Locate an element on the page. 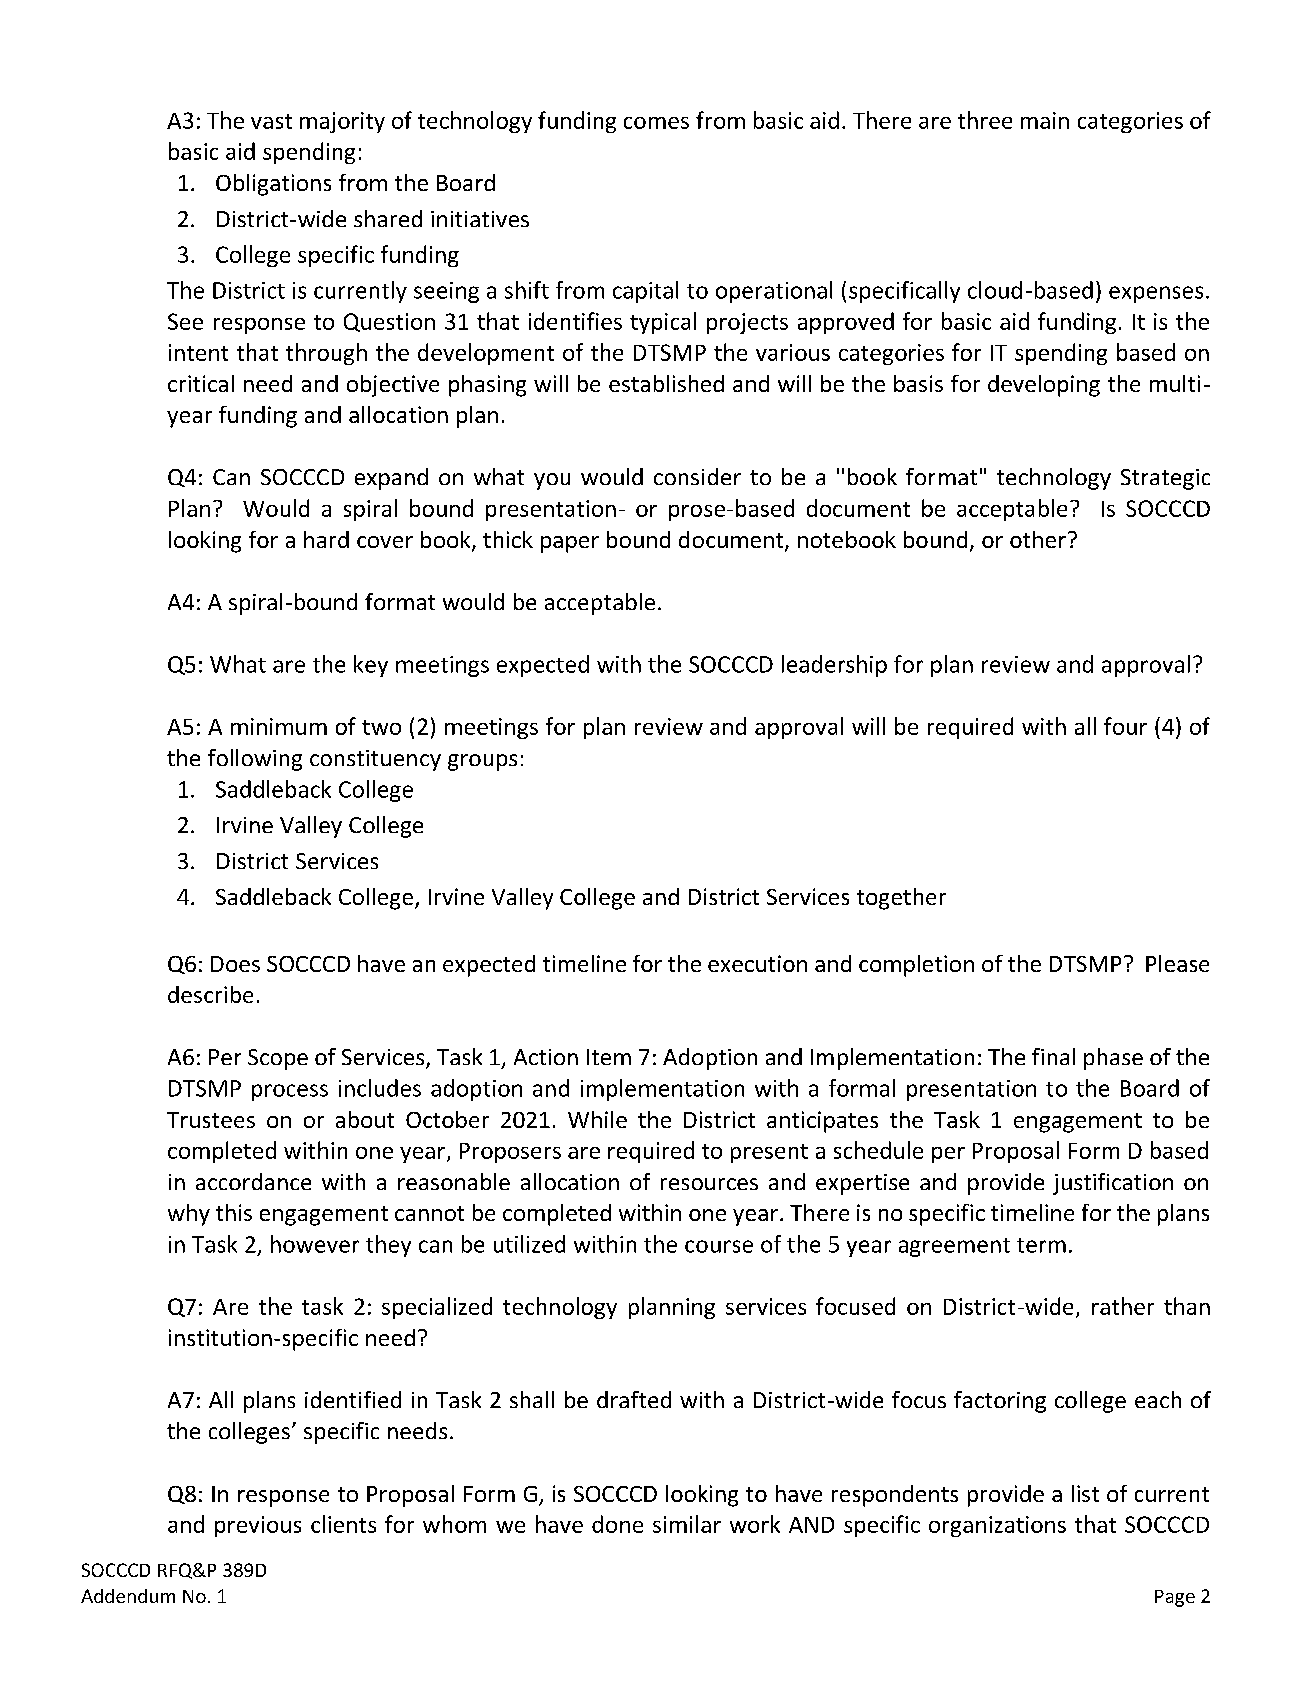  this is located at coordinates (234, 1212).
